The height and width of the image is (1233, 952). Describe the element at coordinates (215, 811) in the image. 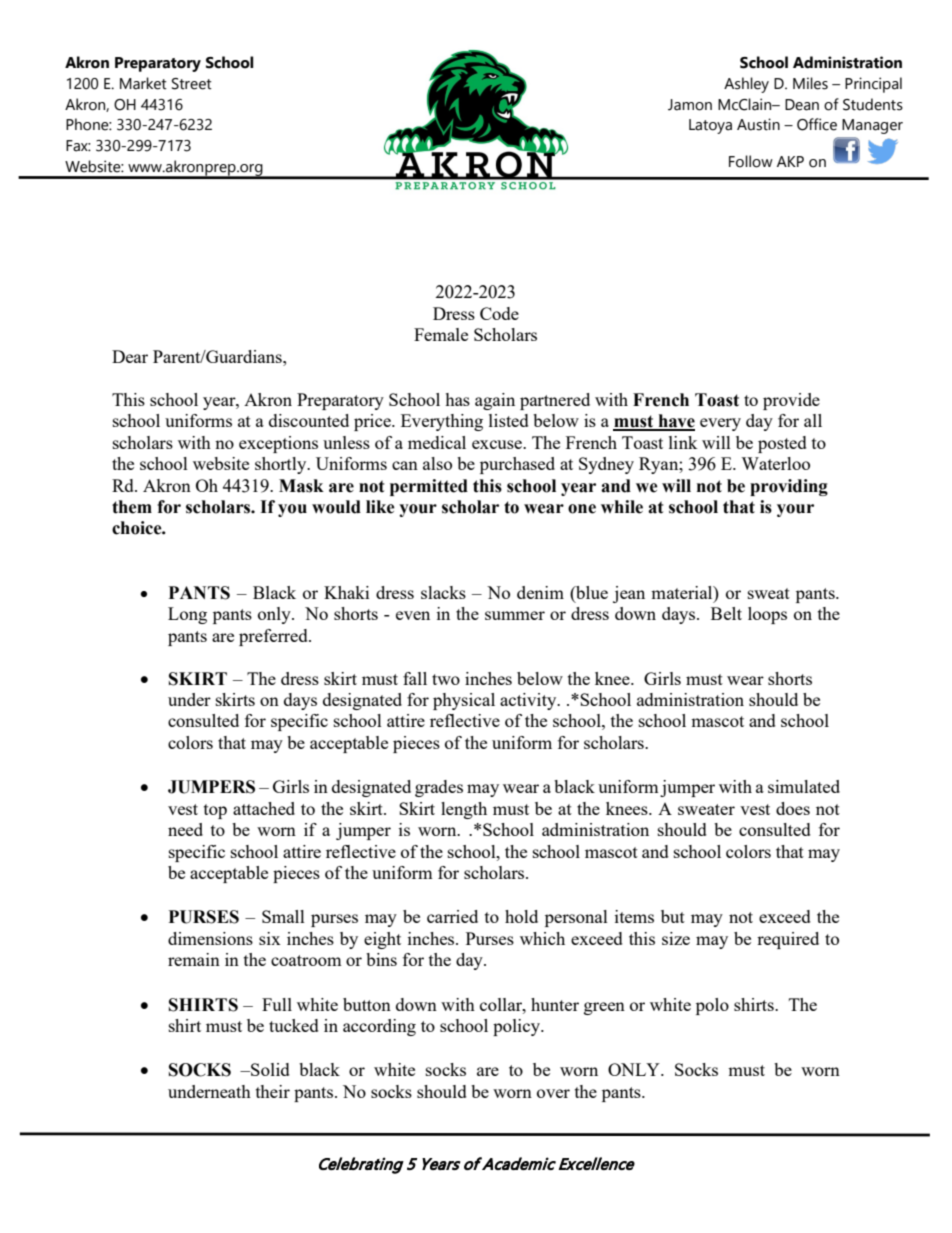

I see `top` at that location.
